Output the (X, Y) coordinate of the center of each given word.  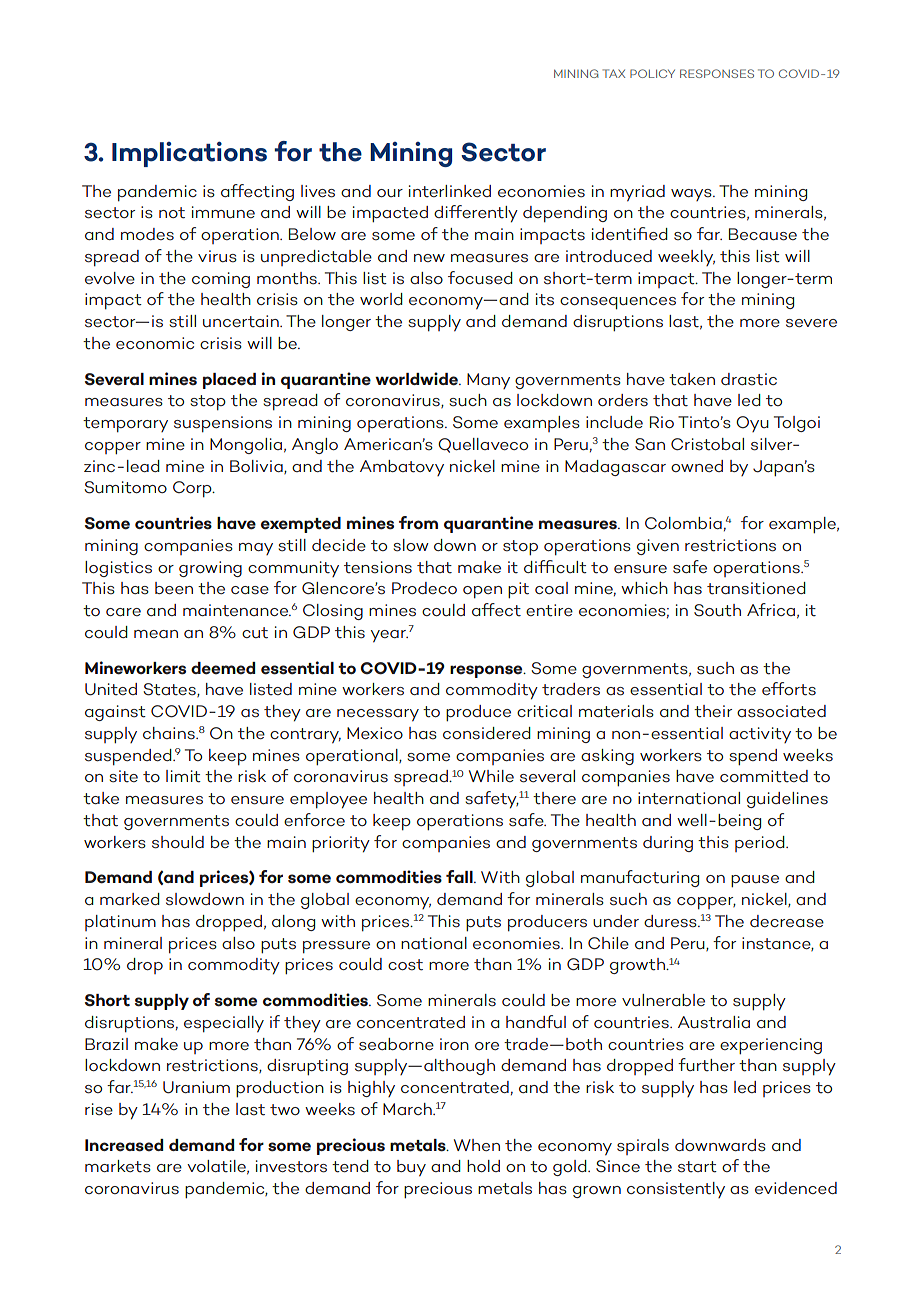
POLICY (652, 73)
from (418, 522)
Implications (189, 154)
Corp (193, 489)
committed (764, 776)
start (697, 1167)
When (477, 1145)
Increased (124, 1145)
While (491, 776)
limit (183, 776)
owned (697, 466)
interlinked (450, 191)
